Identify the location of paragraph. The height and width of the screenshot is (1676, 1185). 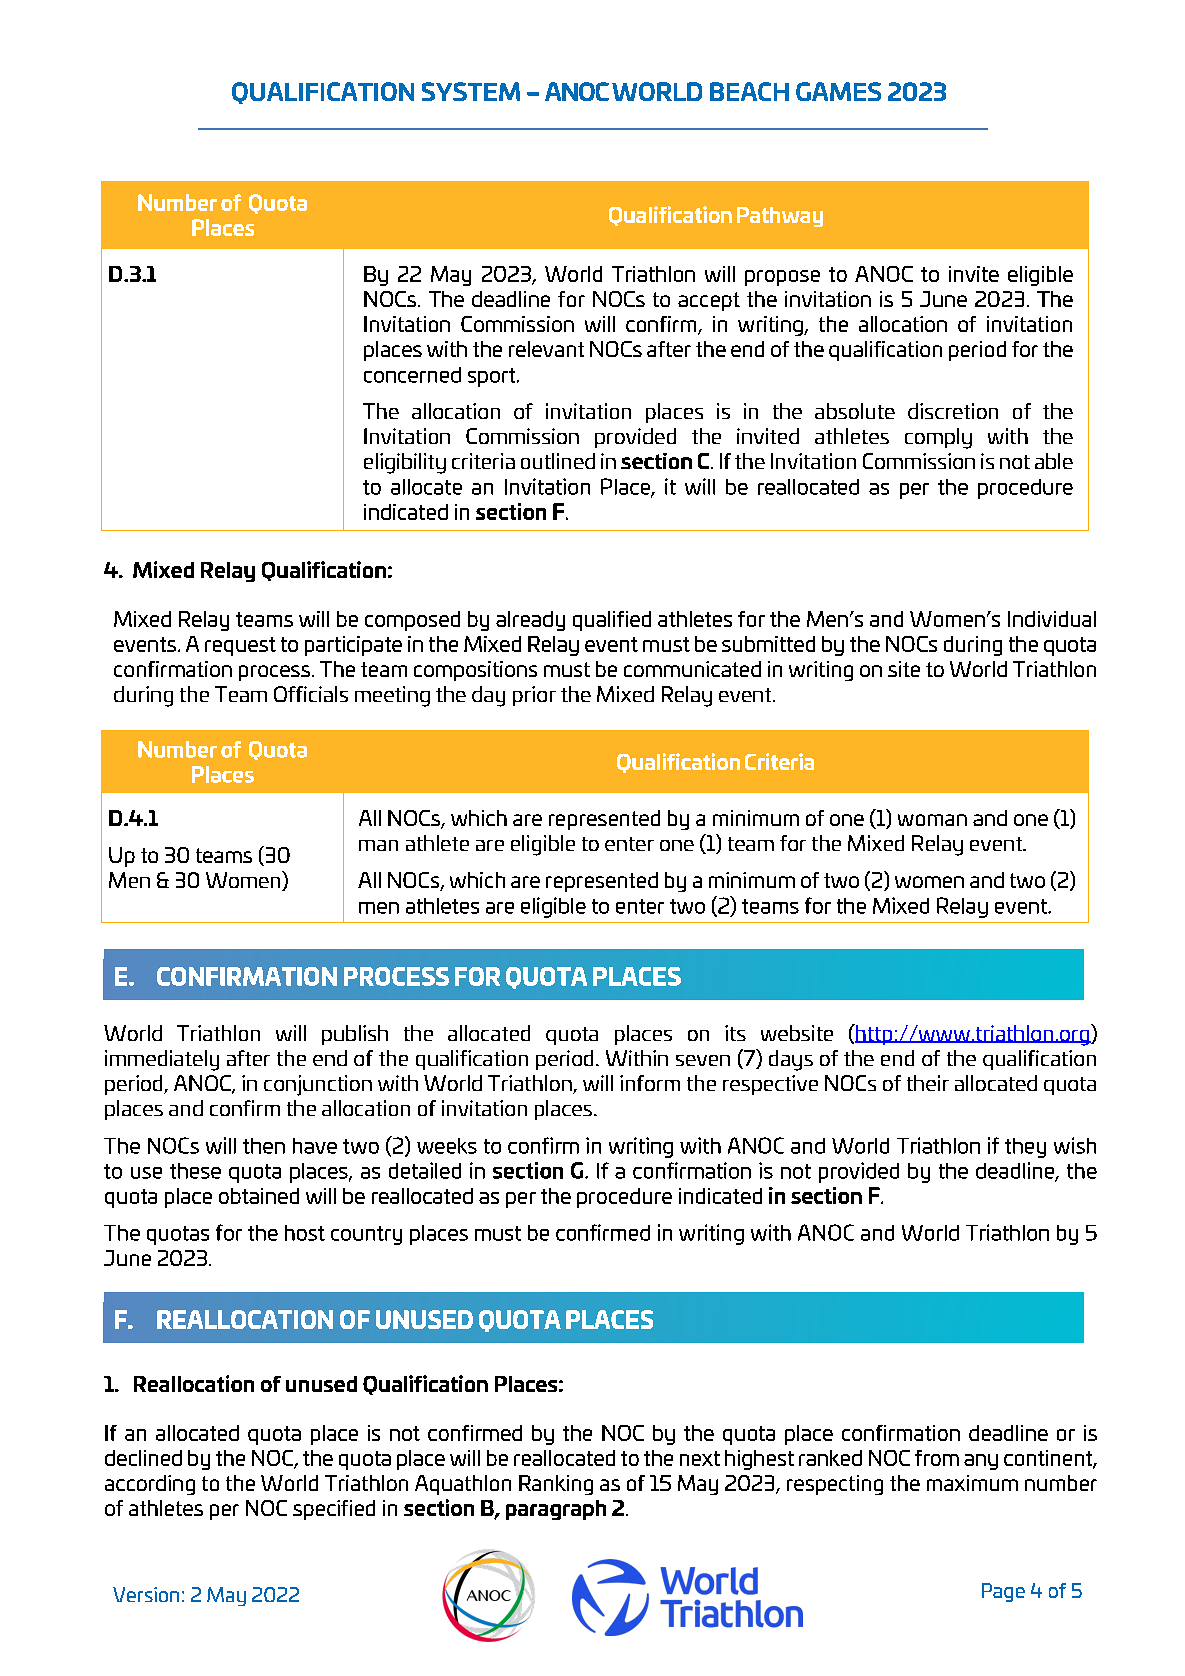
(556, 1510).
